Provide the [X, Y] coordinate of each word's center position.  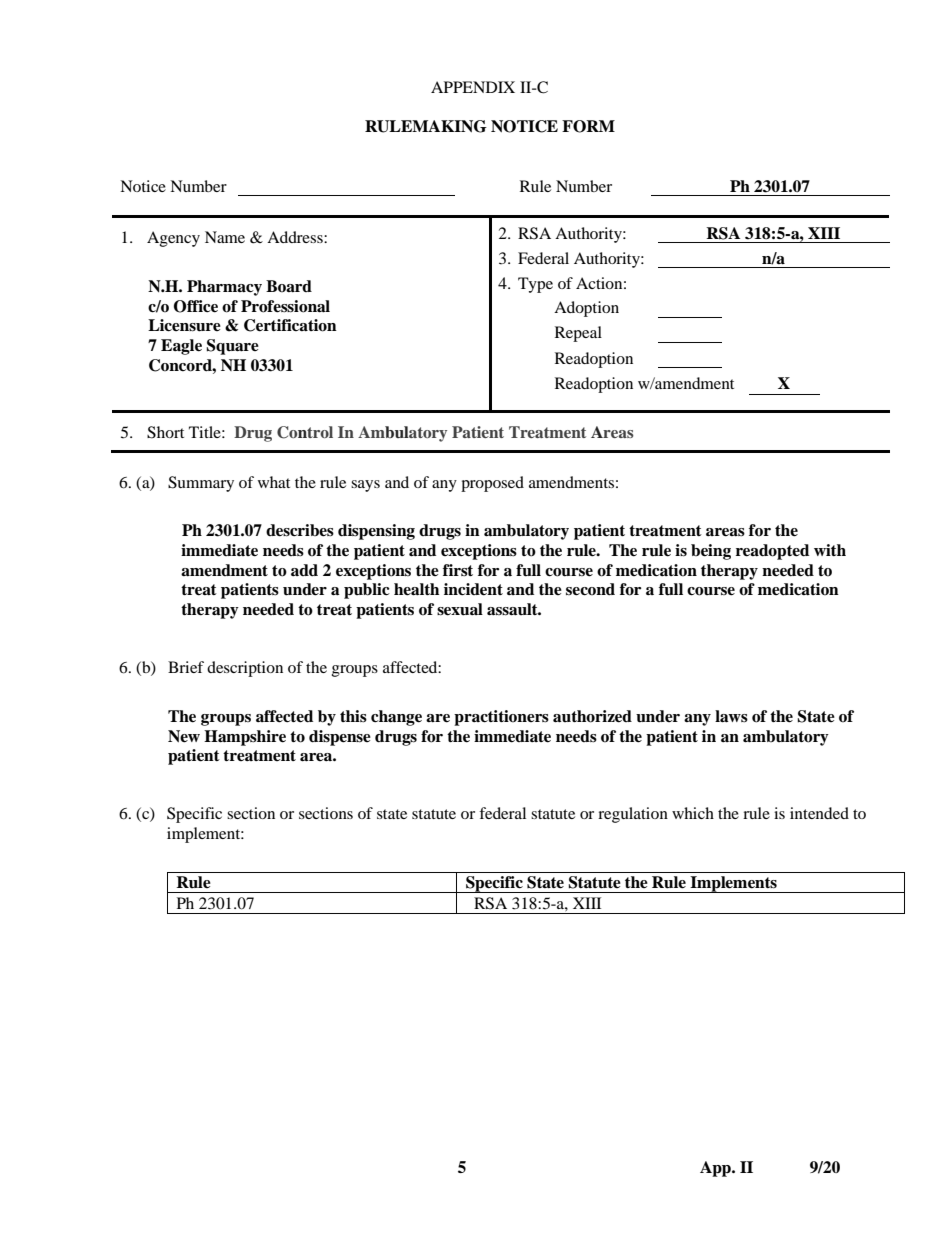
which [693, 813]
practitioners [501, 718]
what [274, 482]
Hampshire [245, 738]
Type [535, 285]
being [711, 552]
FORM [588, 126]
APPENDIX [473, 87]
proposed [492, 484]
